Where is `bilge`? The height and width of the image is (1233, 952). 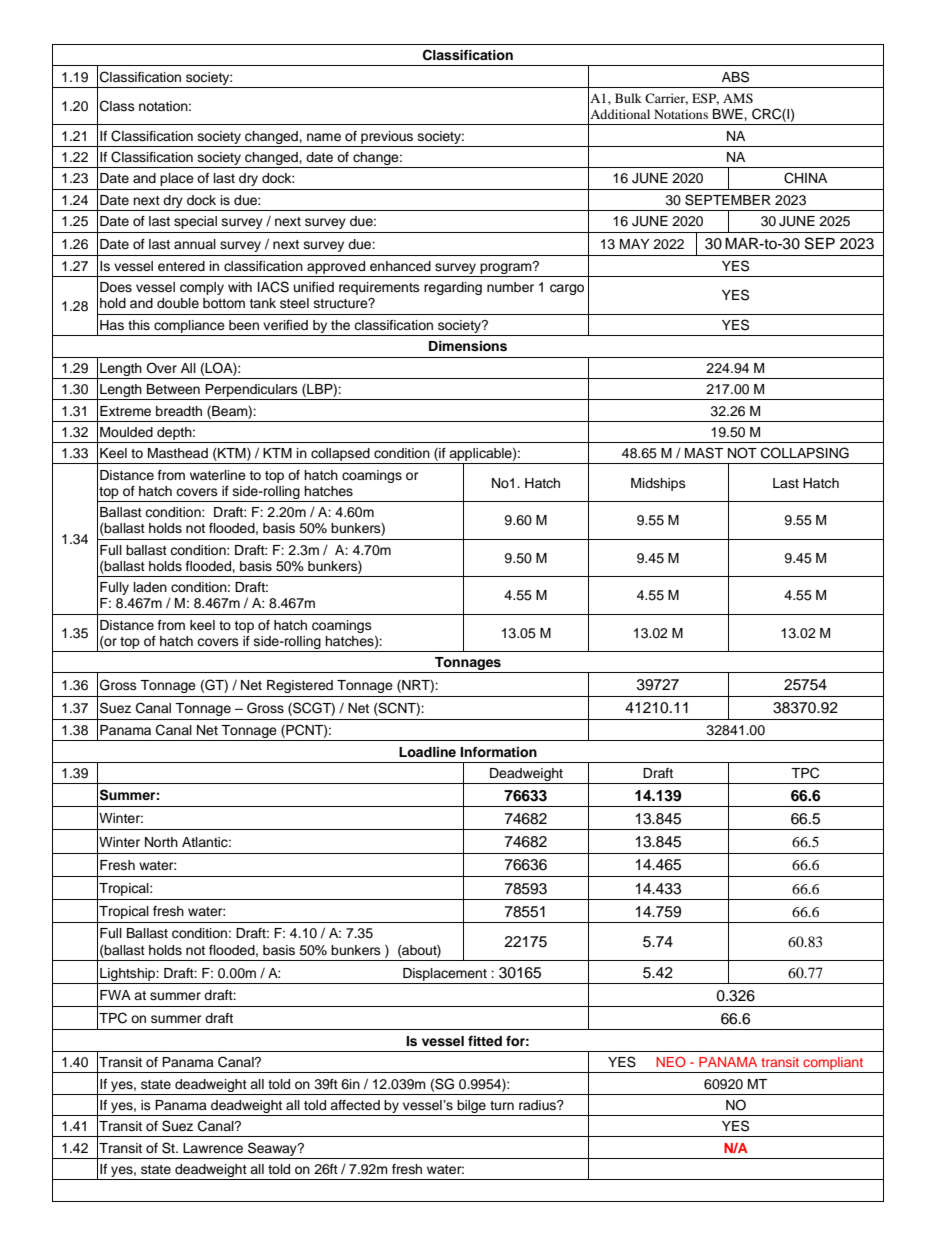 bilge is located at coordinates (471, 1106).
